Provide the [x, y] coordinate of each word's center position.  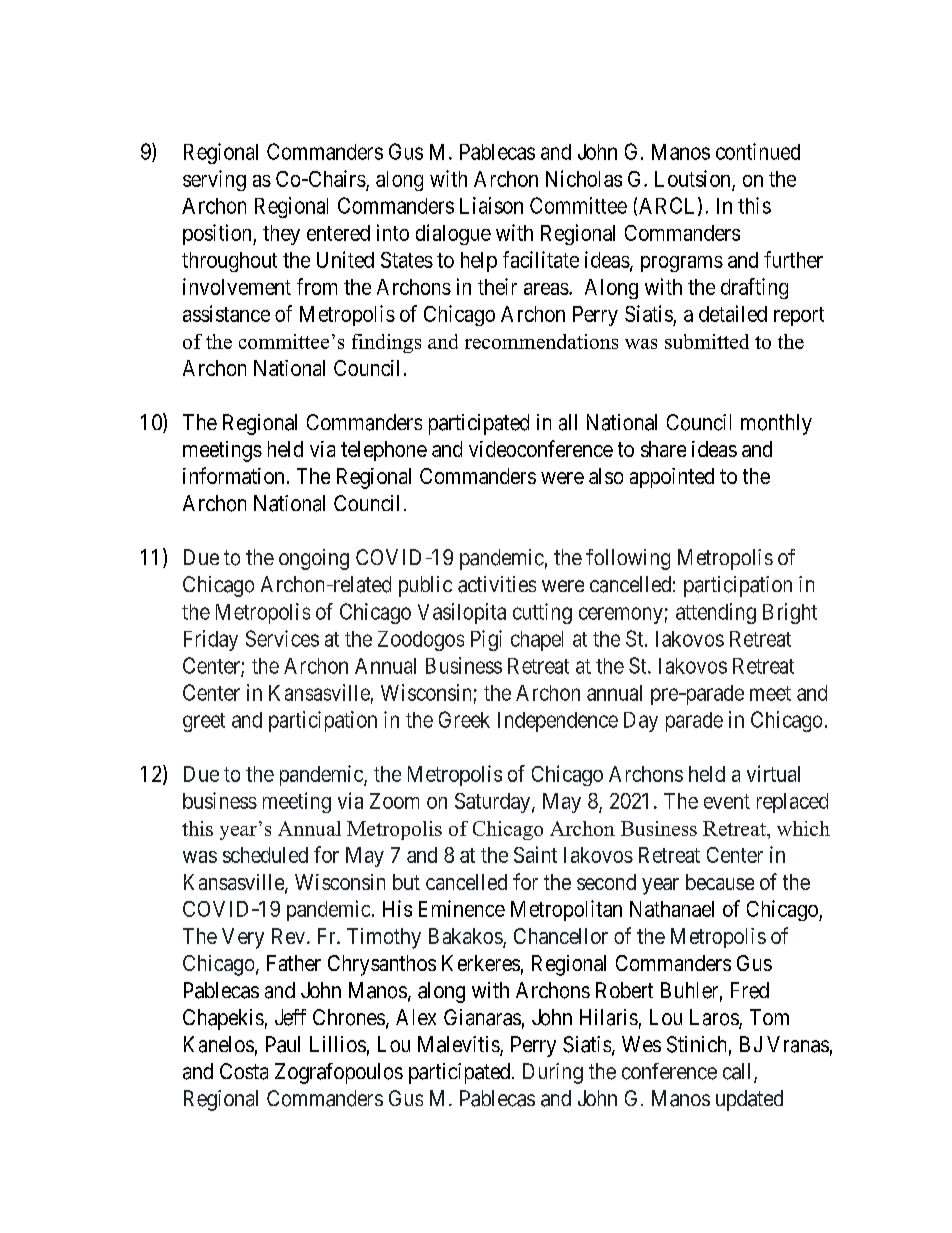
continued [758, 151]
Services [282, 638]
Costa [244, 1071]
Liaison [491, 205]
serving [214, 180]
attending [716, 613]
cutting [542, 613]
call [739, 1072]
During [553, 1073]
